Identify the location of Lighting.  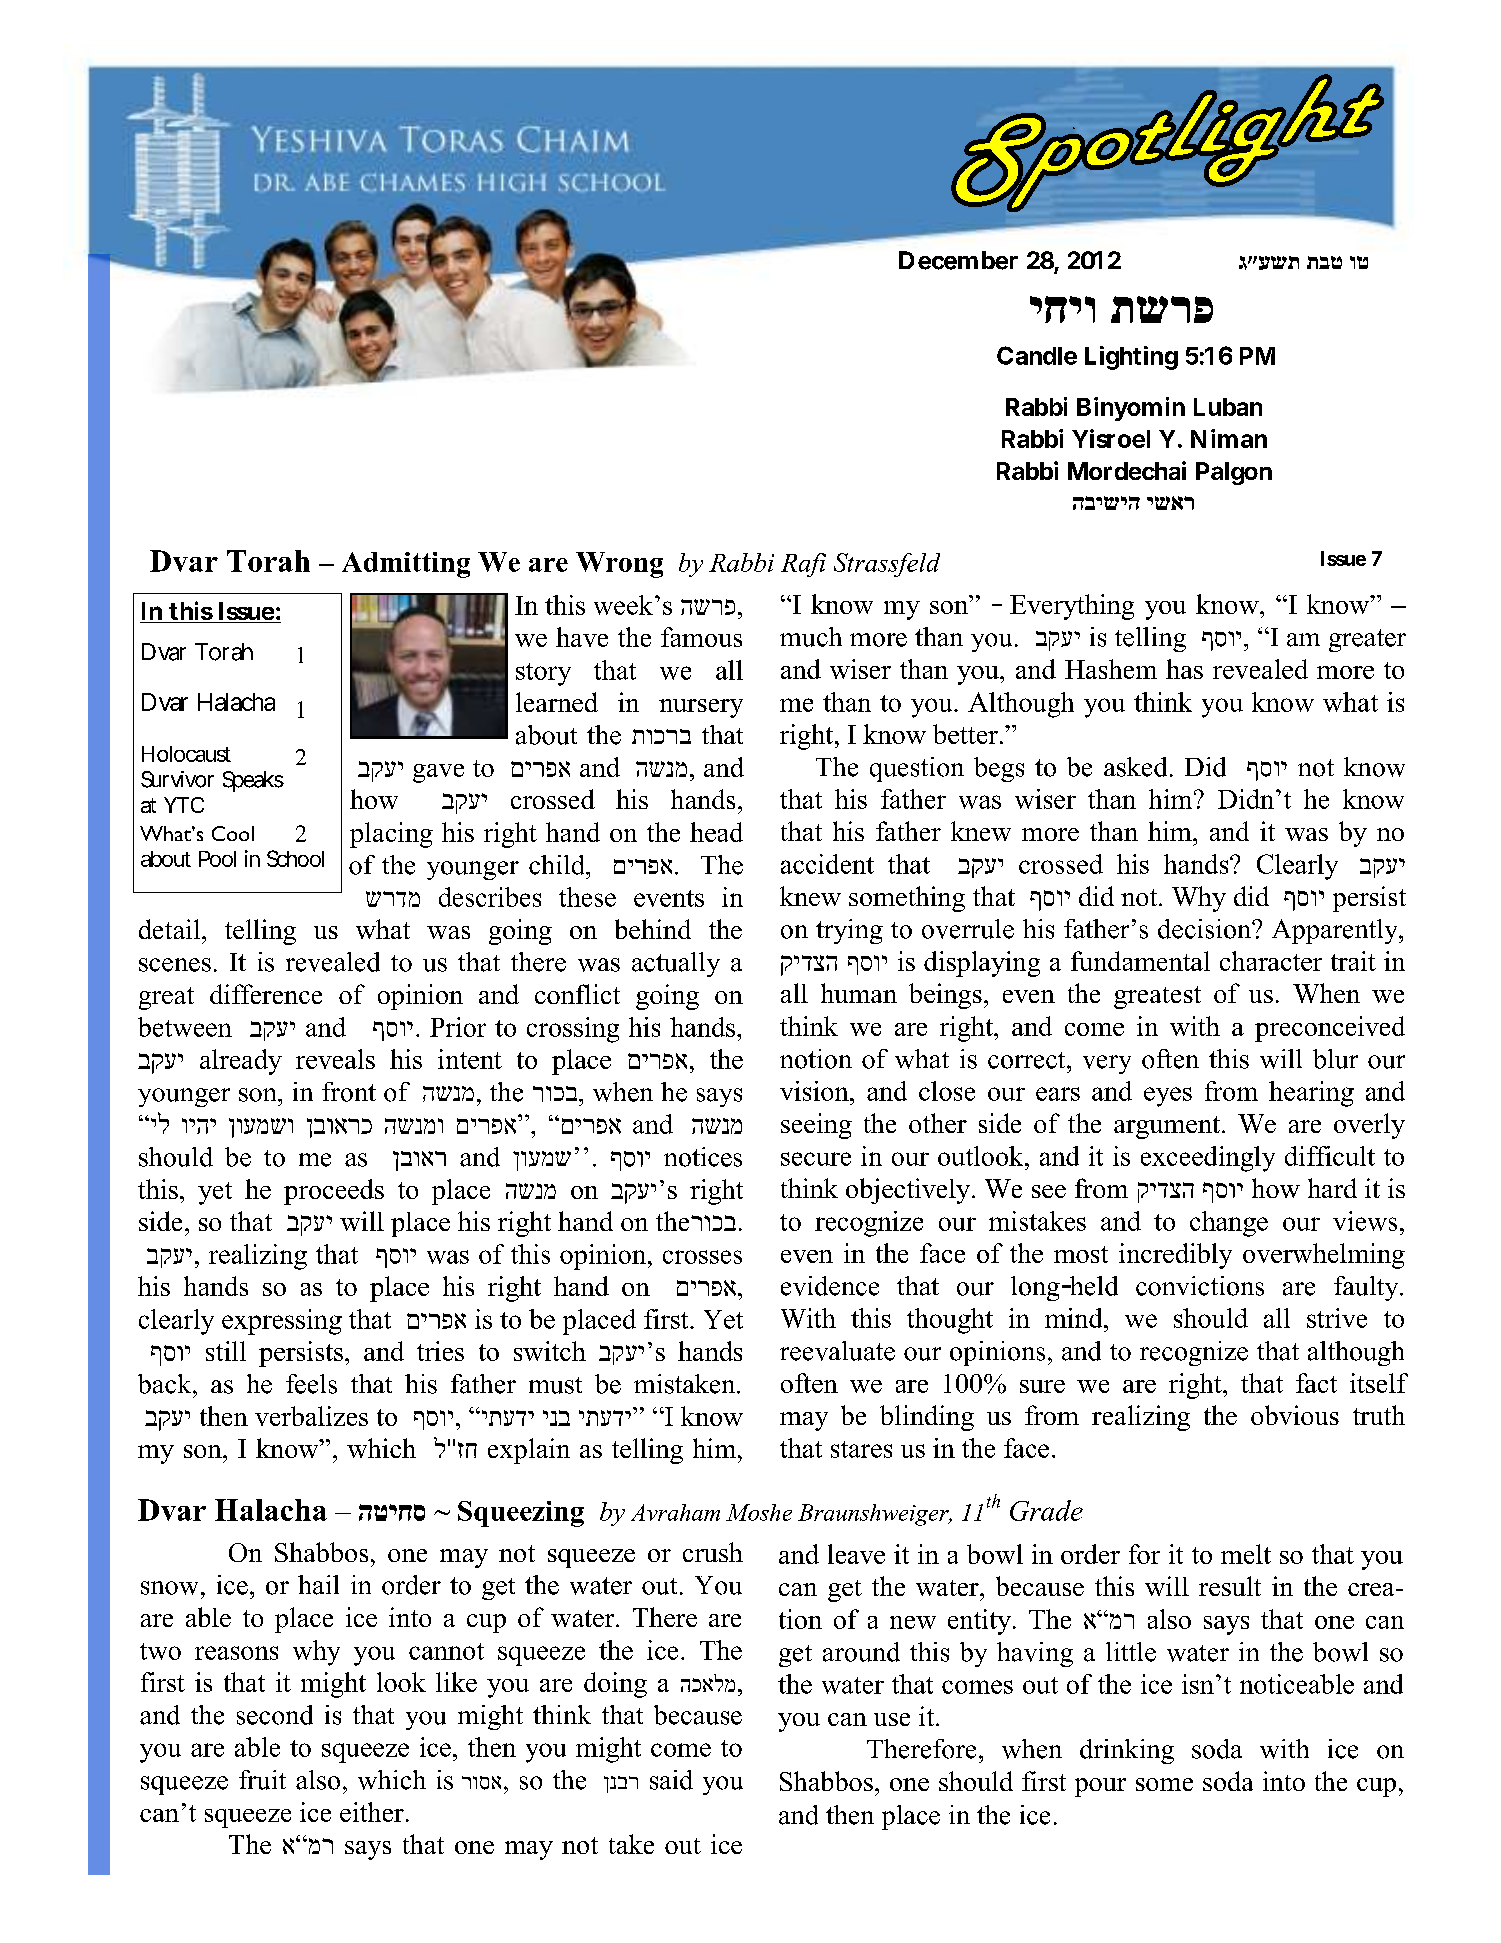
(1131, 358).
